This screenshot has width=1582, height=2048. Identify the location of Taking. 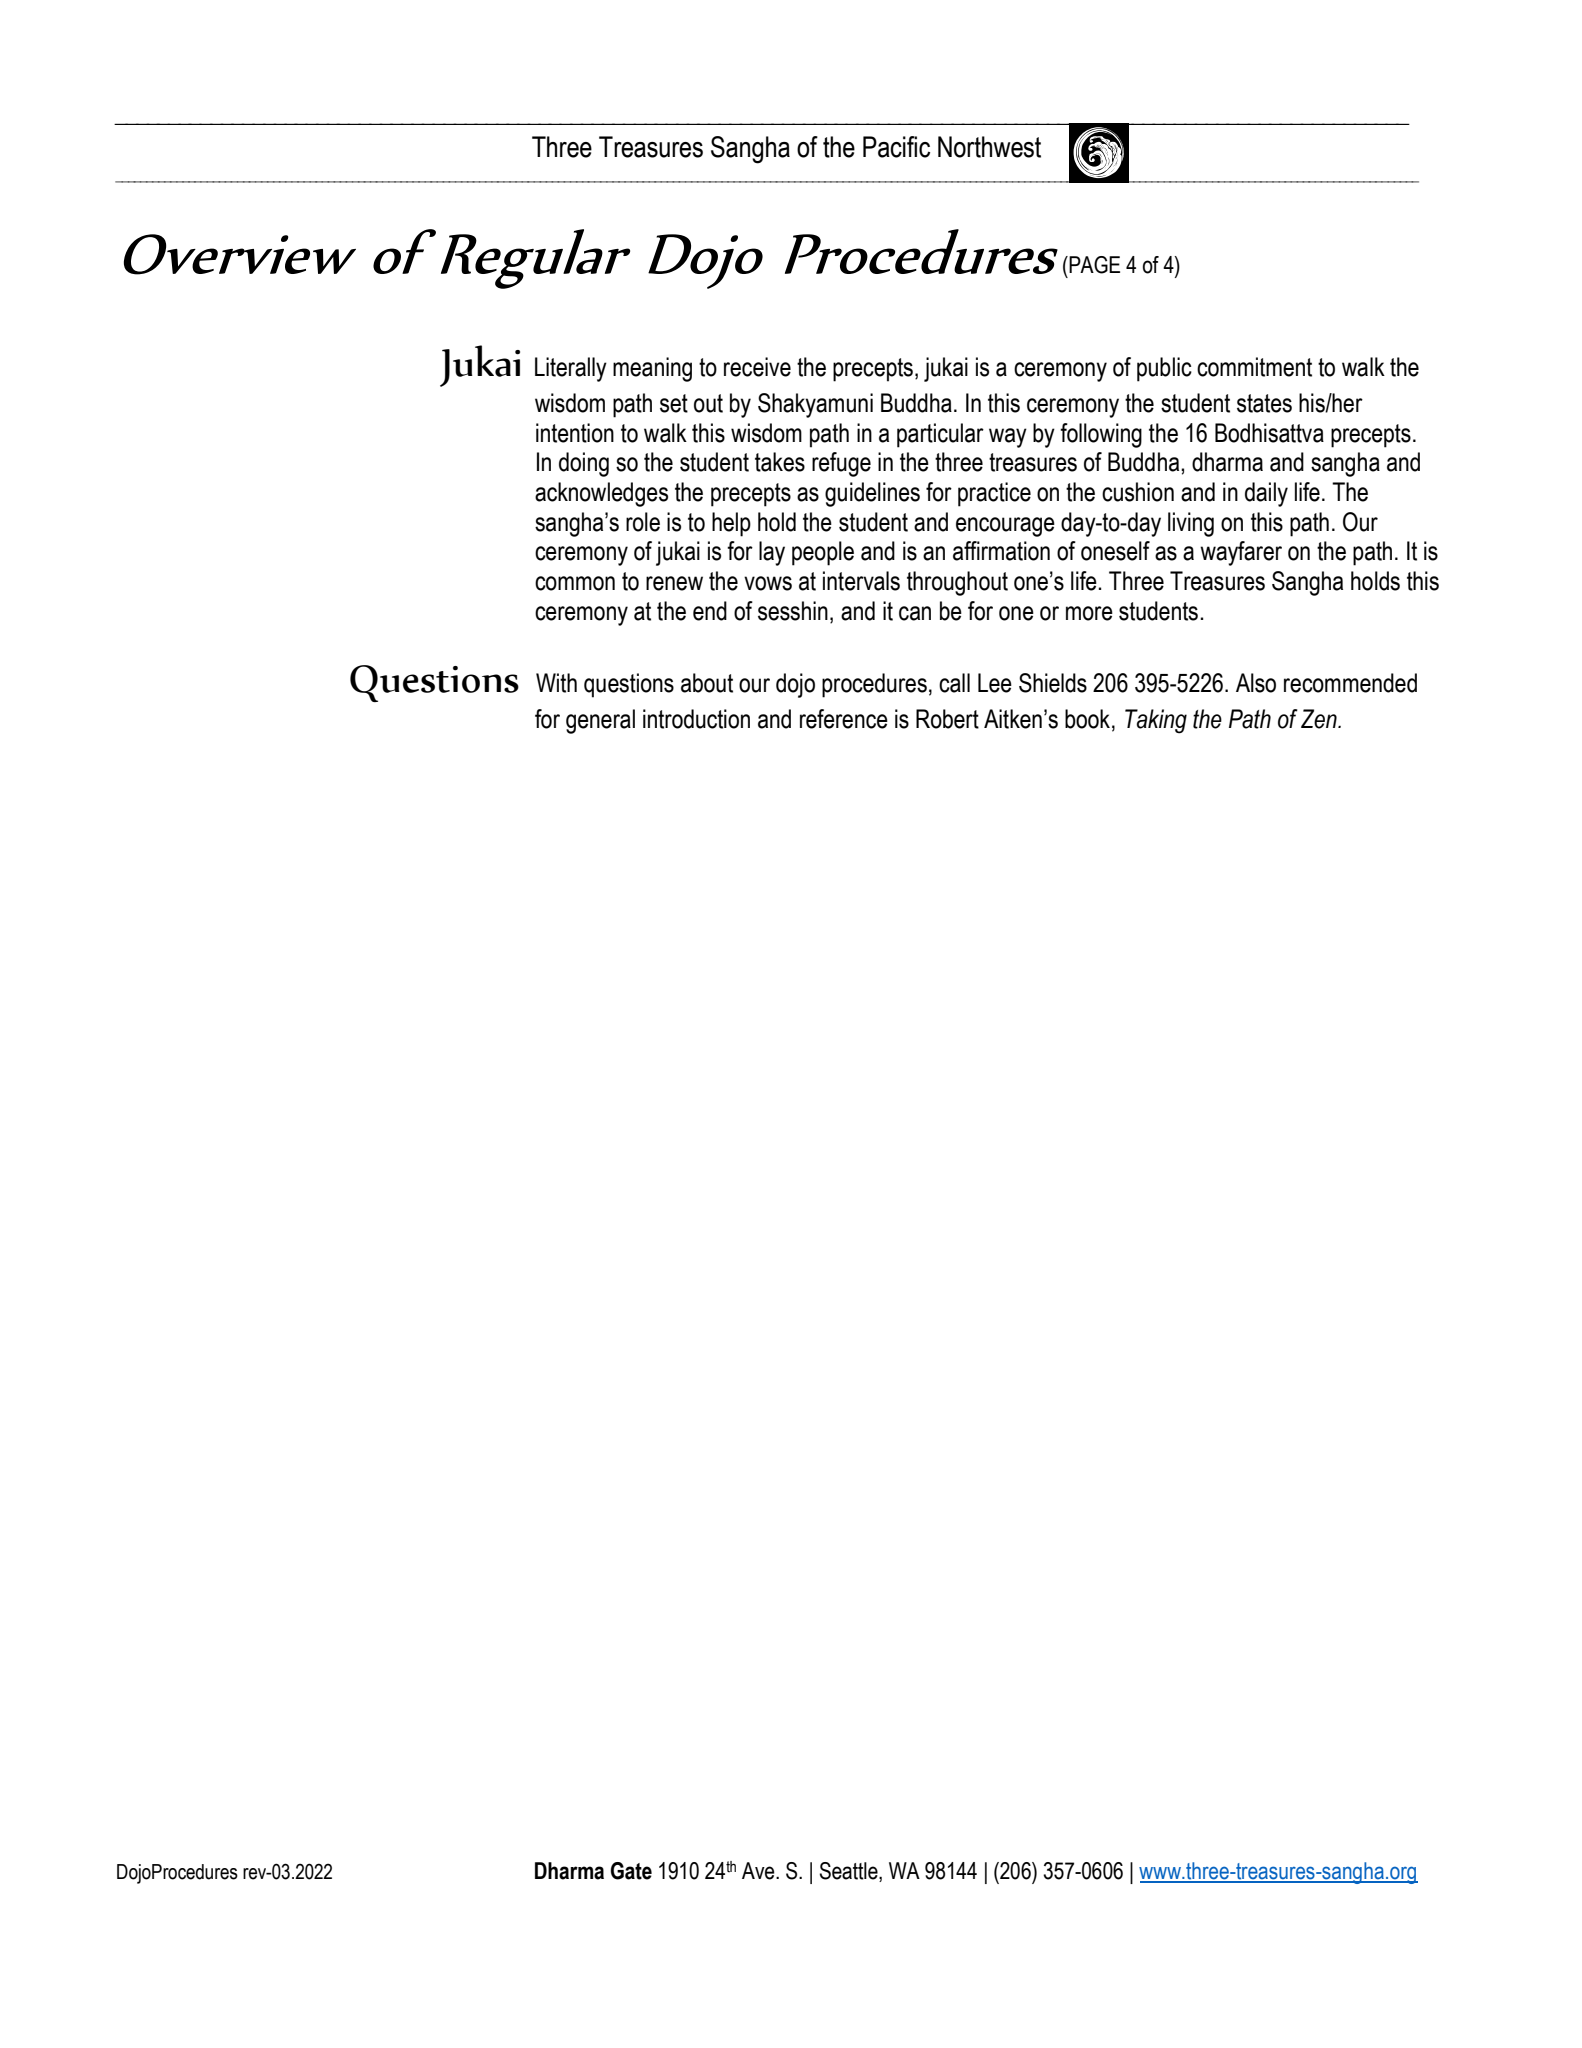
(1156, 721).
